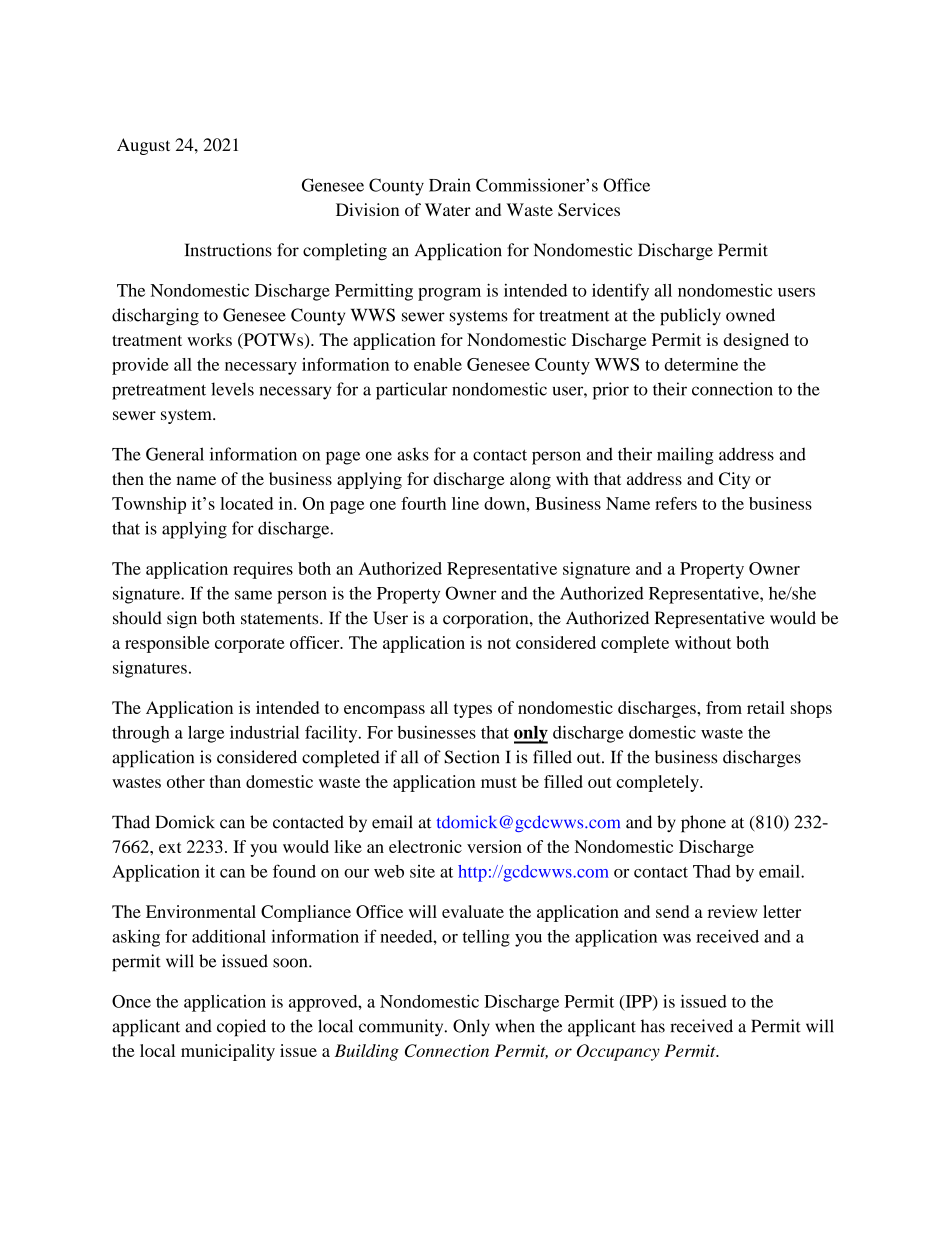  What do you see at coordinates (499, 643) in the page?
I see `not` at bounding box center [499, 643].
